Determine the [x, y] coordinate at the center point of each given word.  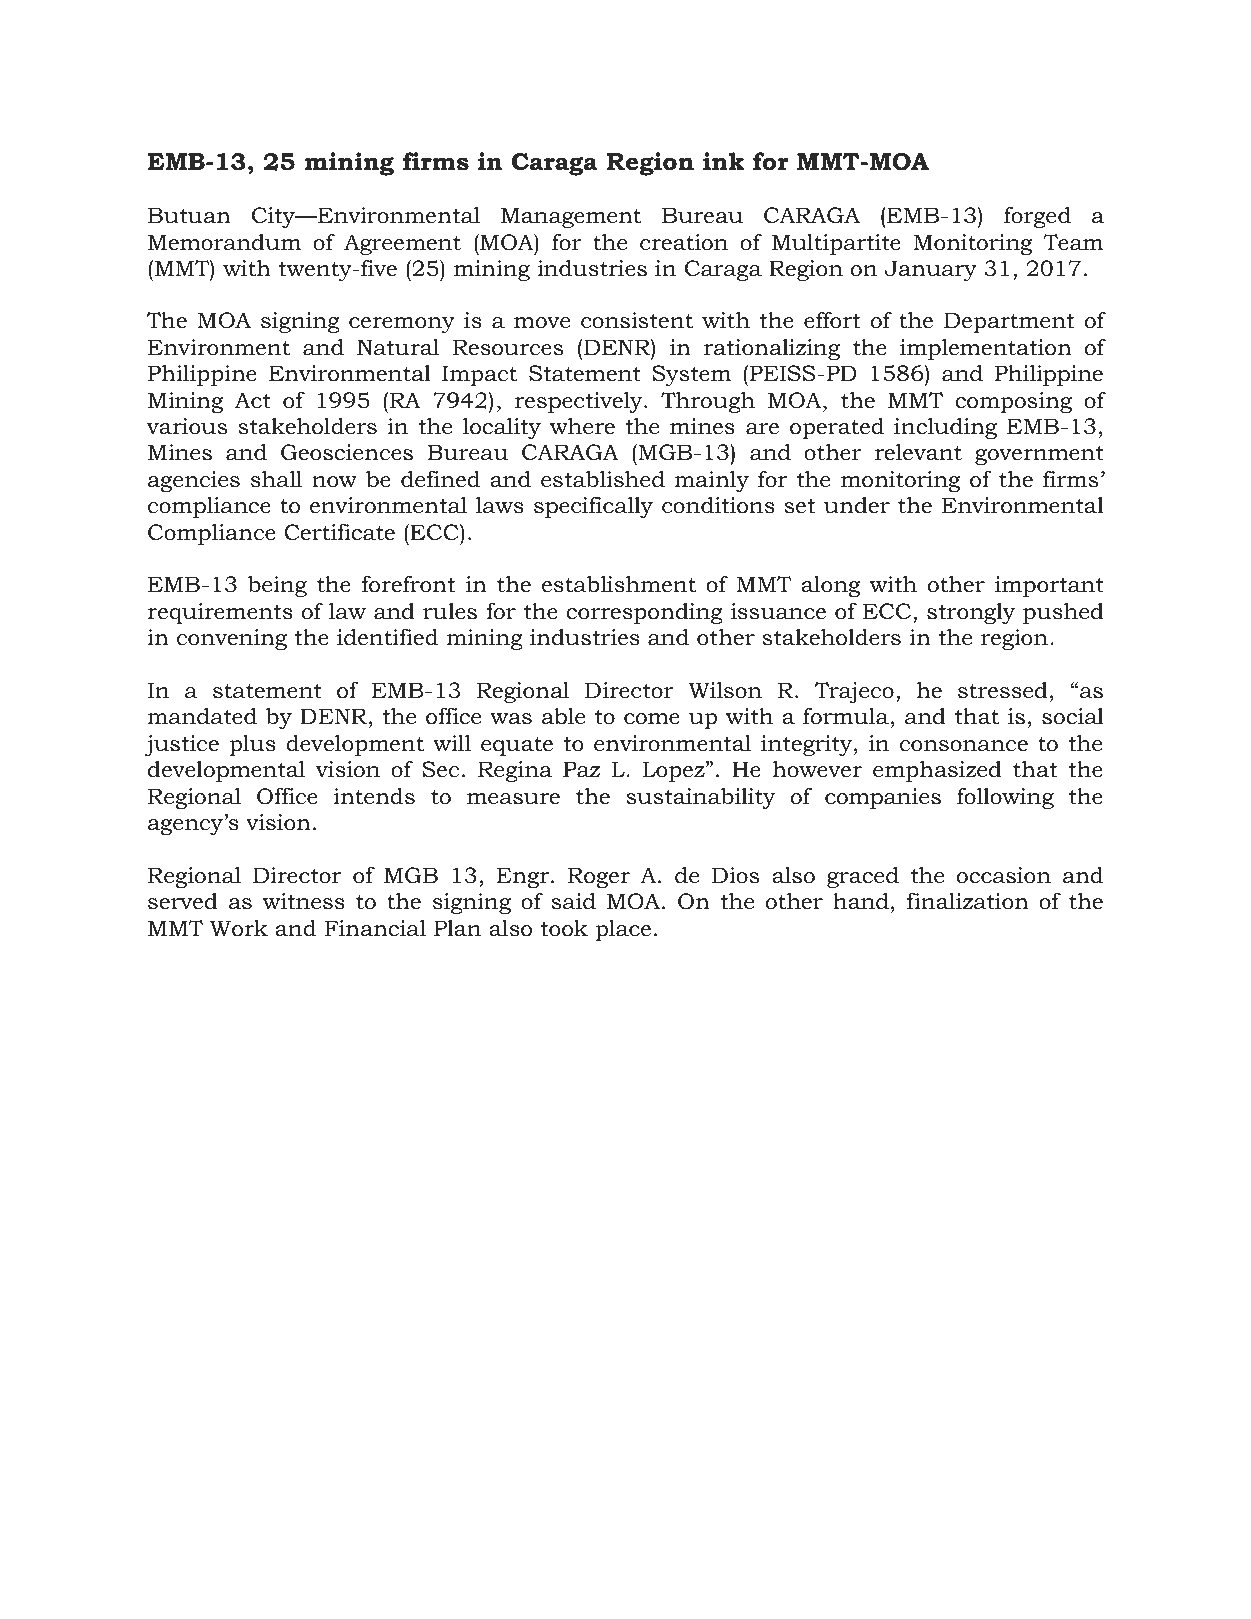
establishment [619, 584]
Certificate [339, 532]
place [623, 930]
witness [304, 901]
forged [1037, 217]
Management [571, 217]
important [1049, 586]
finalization [968, 901]
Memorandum [224, 242]
